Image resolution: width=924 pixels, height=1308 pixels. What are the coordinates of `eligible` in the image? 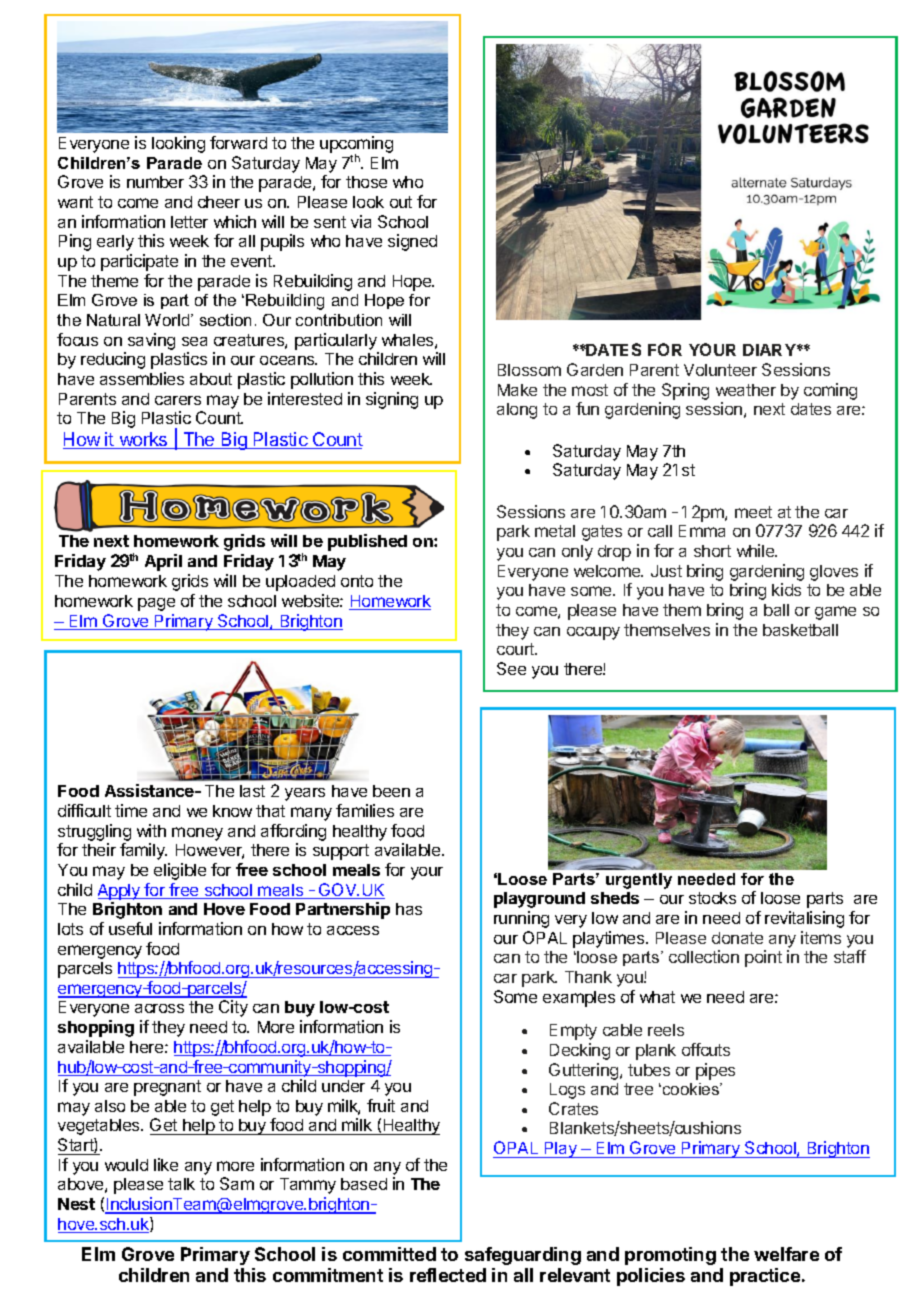 It's located at (180, 871).
